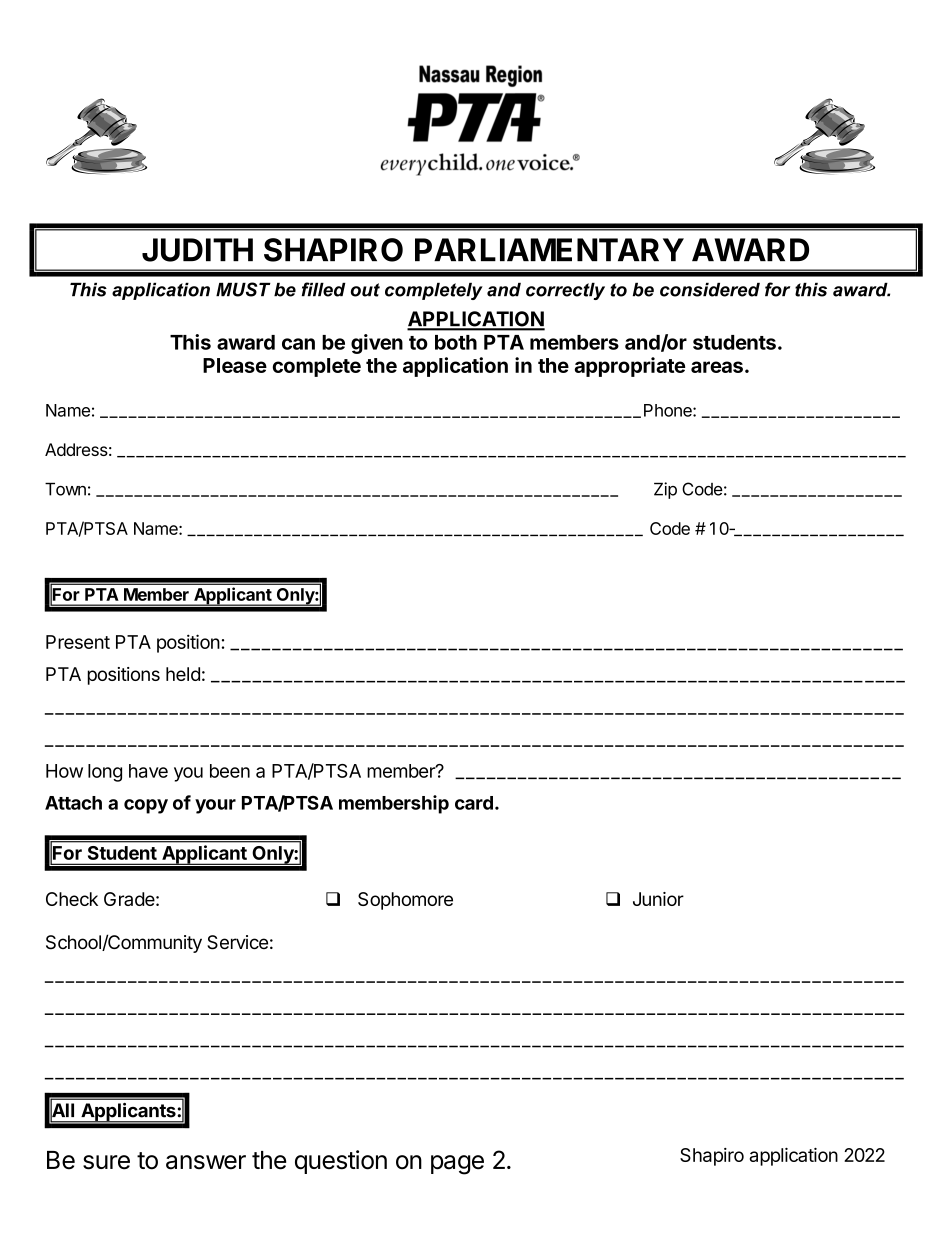  I want to click on out, so click(365, 290).
